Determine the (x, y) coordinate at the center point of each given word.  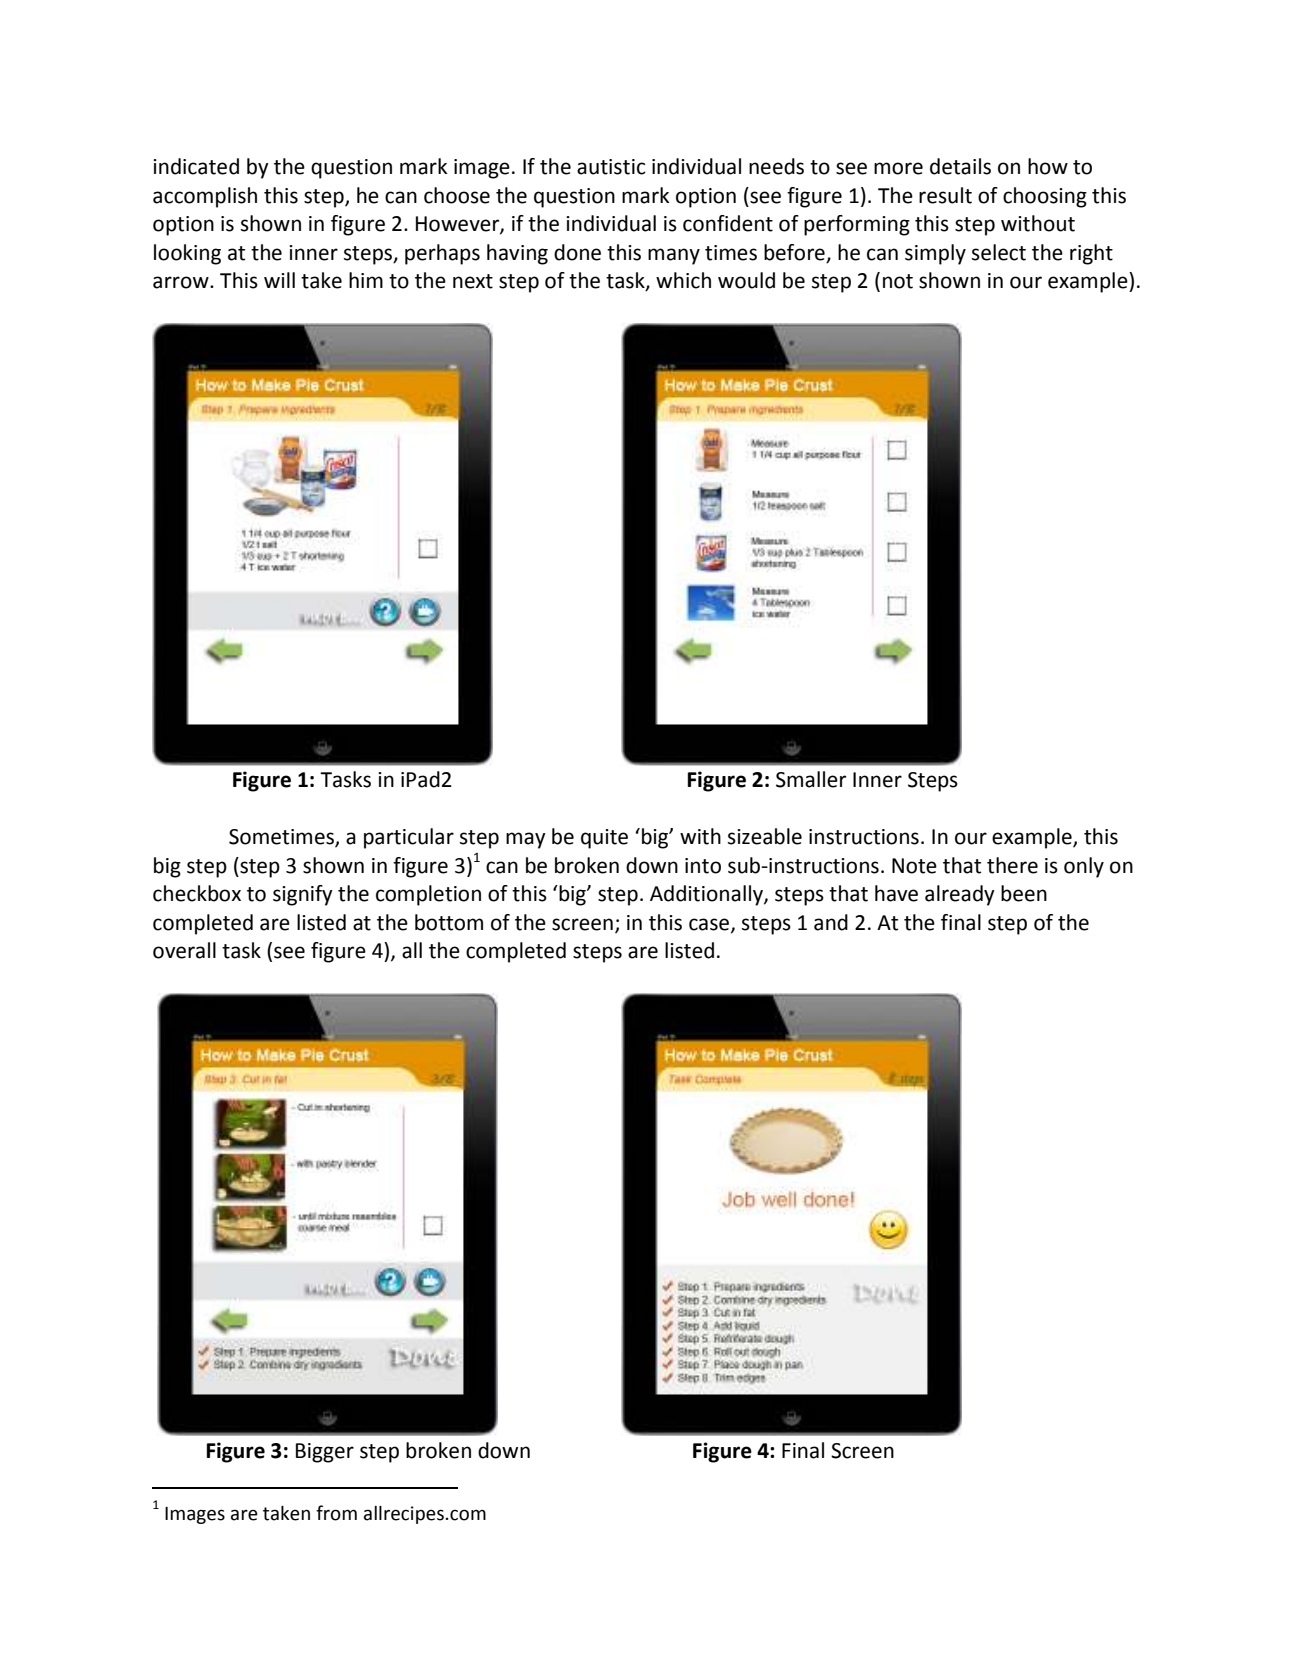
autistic (611, 167)
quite (604, 839)
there (1012, 865)
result (945, 195)
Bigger (325, 1453)
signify (303, 895)
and (831, 922)
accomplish (205, 197)
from (336, 1513)
